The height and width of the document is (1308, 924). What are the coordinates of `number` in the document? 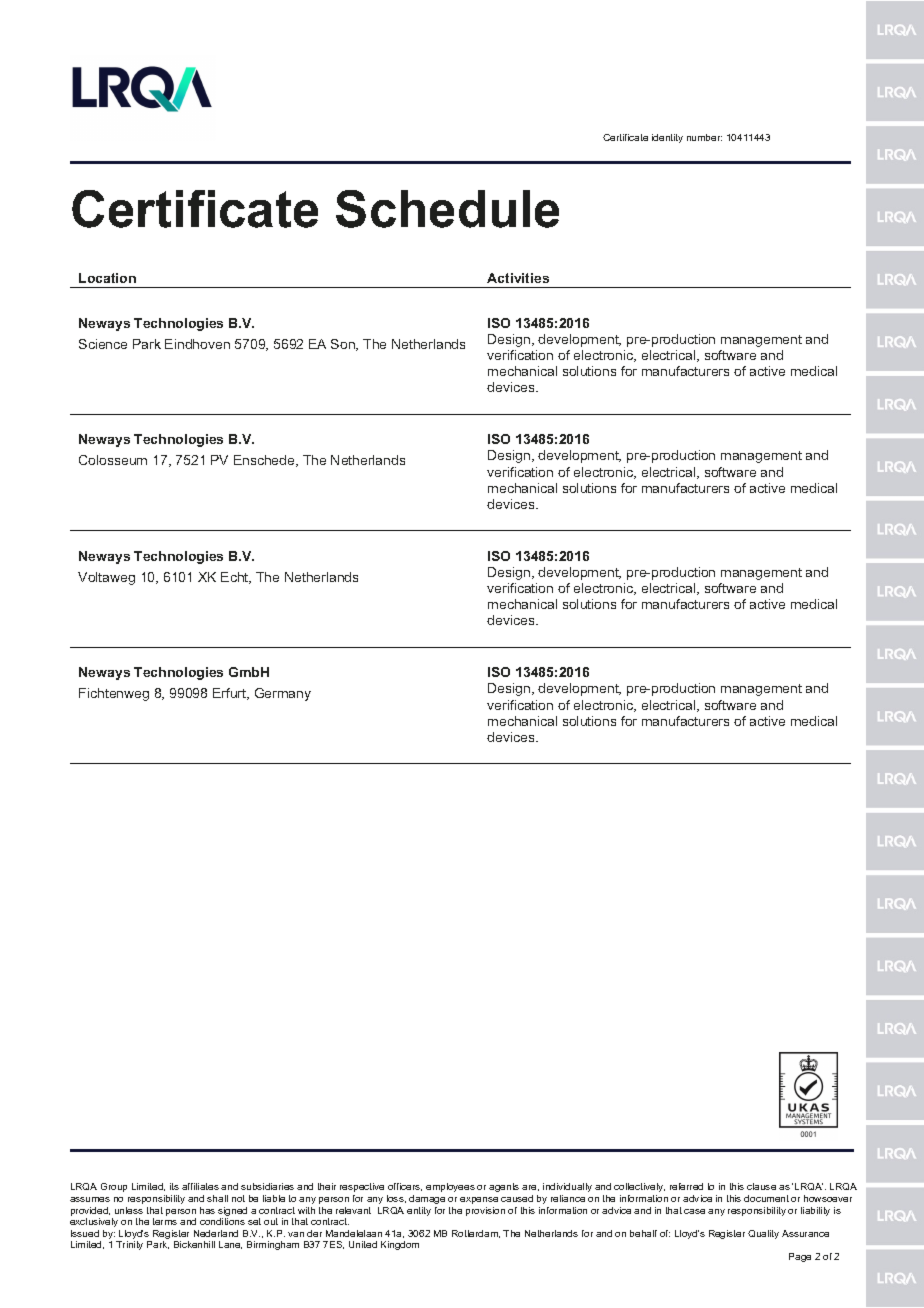 It's located at (704, 137).
